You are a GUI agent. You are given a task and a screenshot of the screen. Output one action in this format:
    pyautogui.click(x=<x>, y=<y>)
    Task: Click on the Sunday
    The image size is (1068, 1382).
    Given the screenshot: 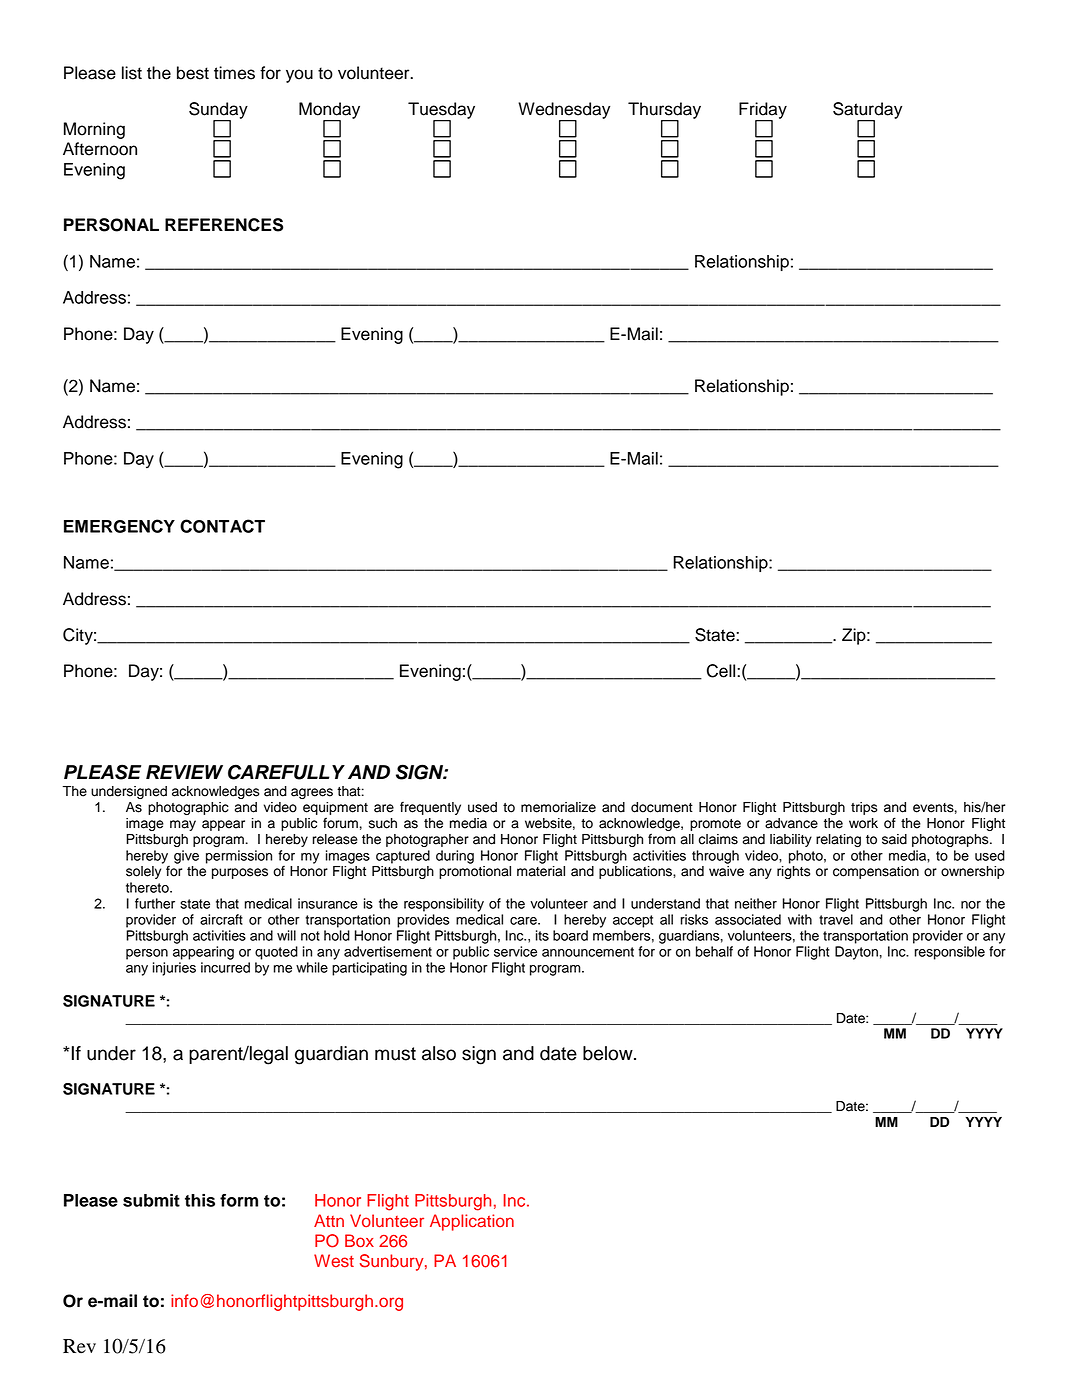 What is the action you would take?
    pyautogui.click(x=218, y=111)
